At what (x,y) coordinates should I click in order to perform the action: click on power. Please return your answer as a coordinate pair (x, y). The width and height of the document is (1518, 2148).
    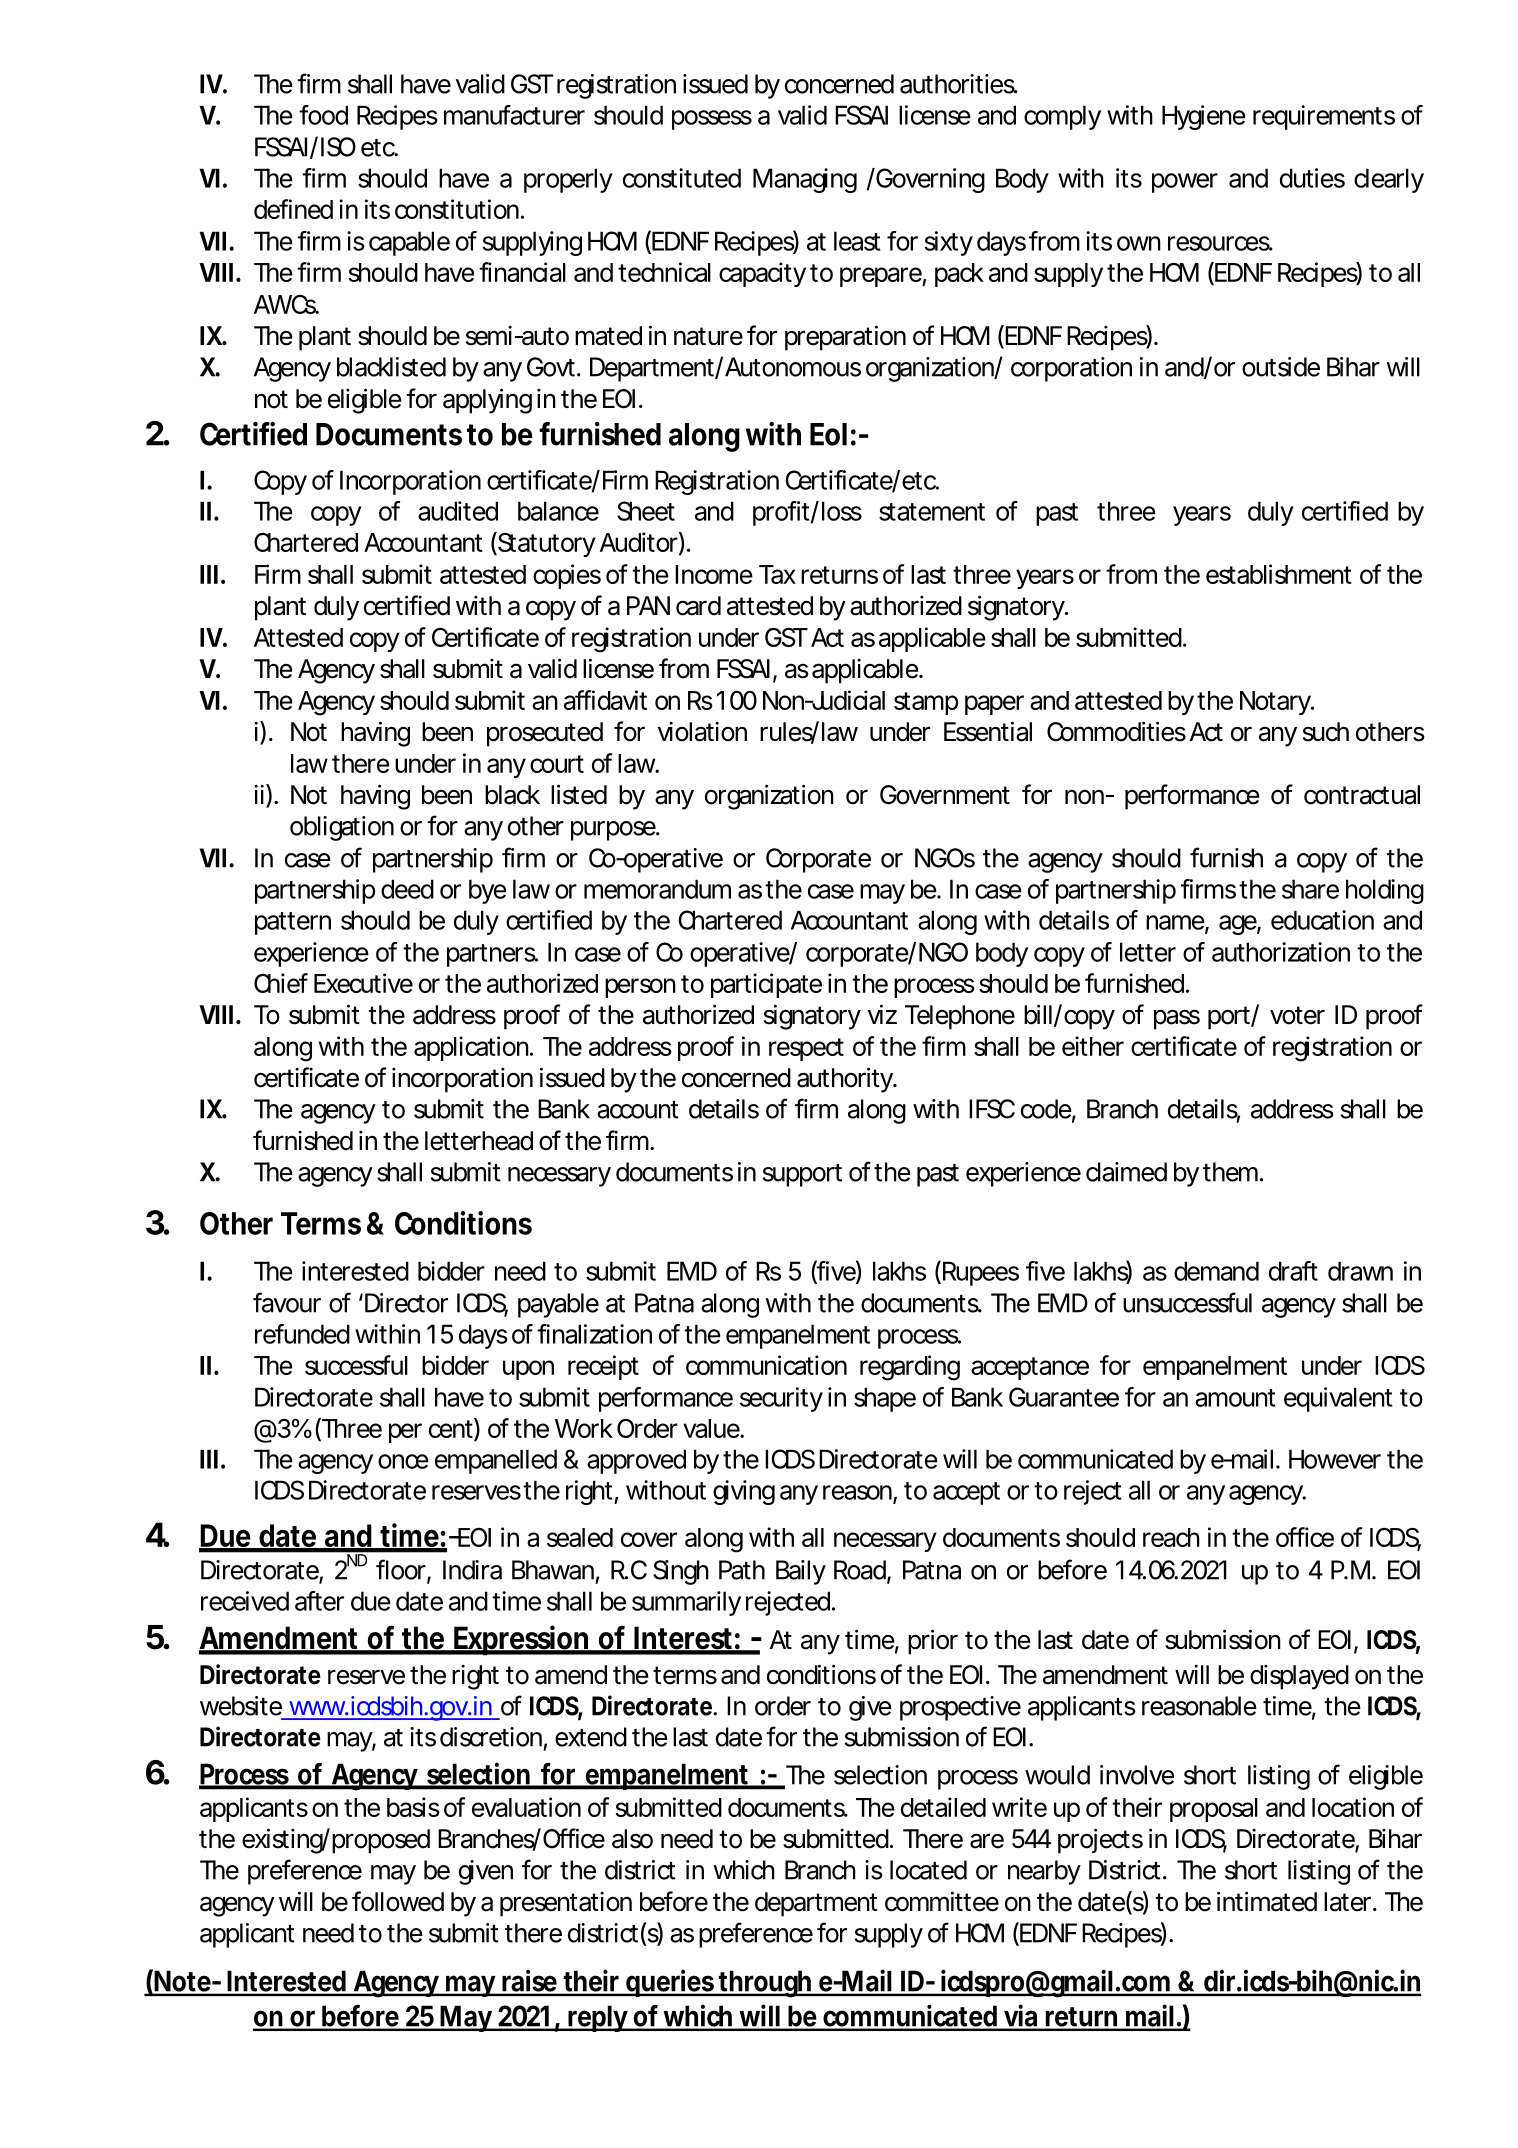
    Looking at the image, I should click on (1185, 183).
